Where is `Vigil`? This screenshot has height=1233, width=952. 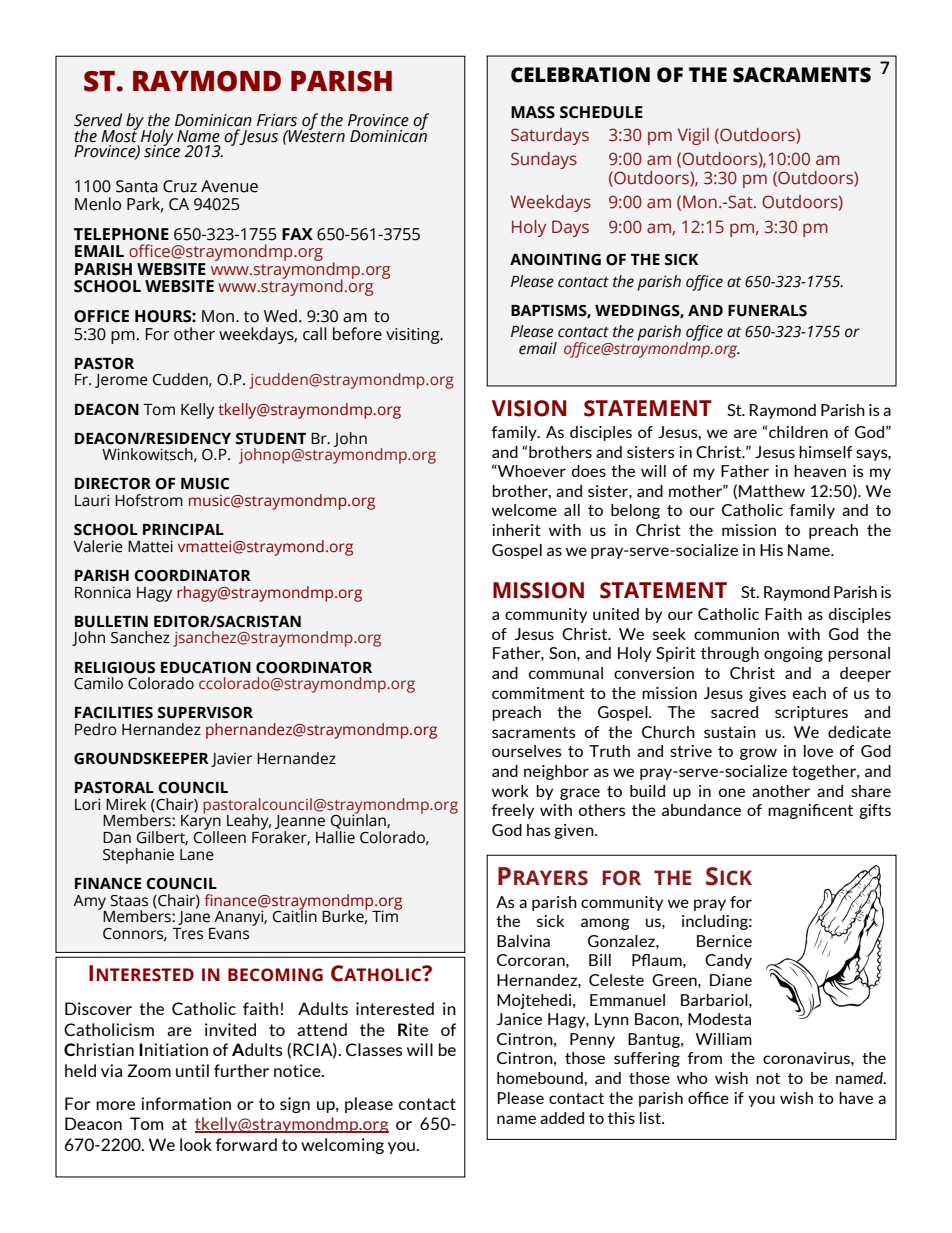
Vigil is located at coordinates (693, 136).
